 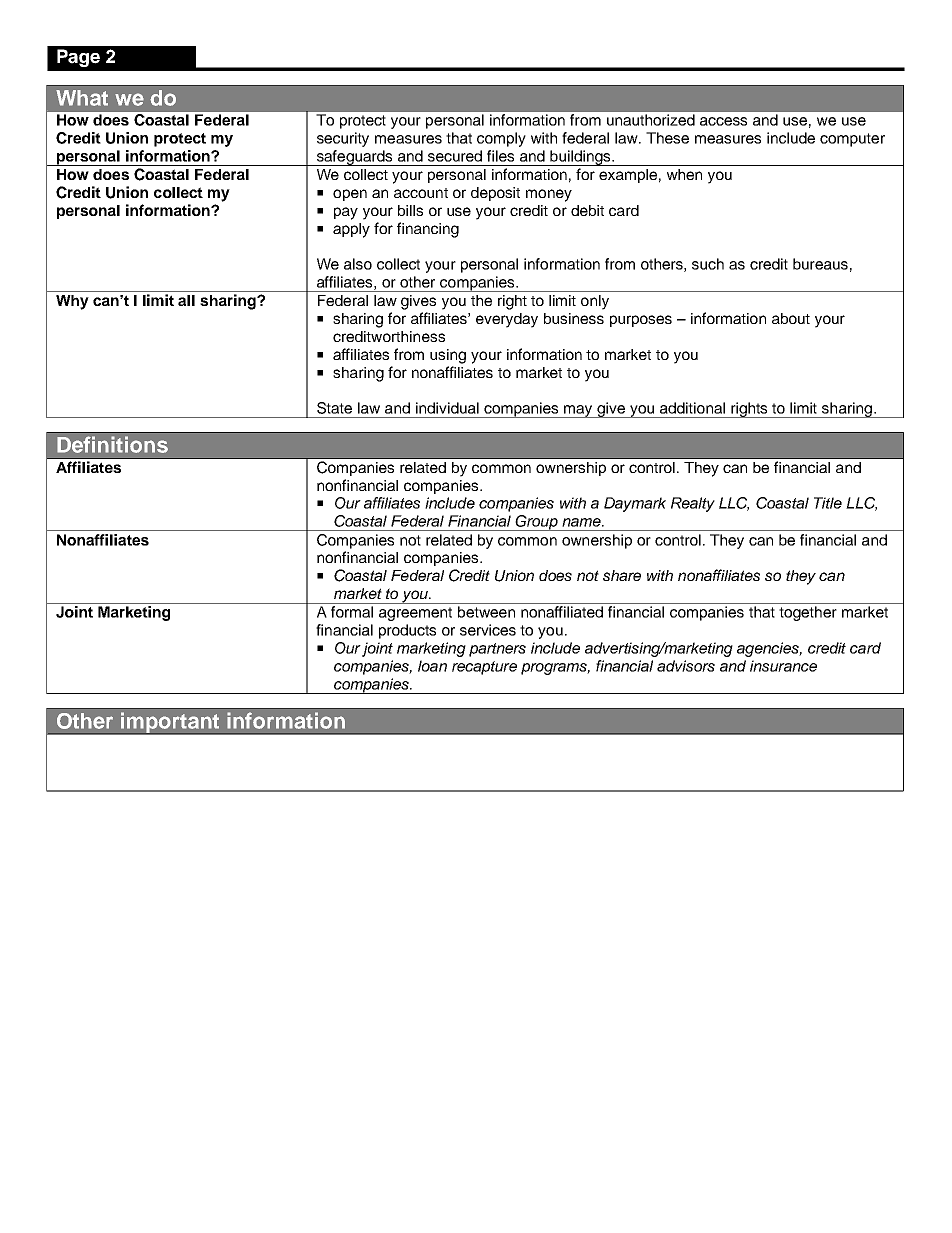 I want to click on Page, so click(x=78, y=58).
